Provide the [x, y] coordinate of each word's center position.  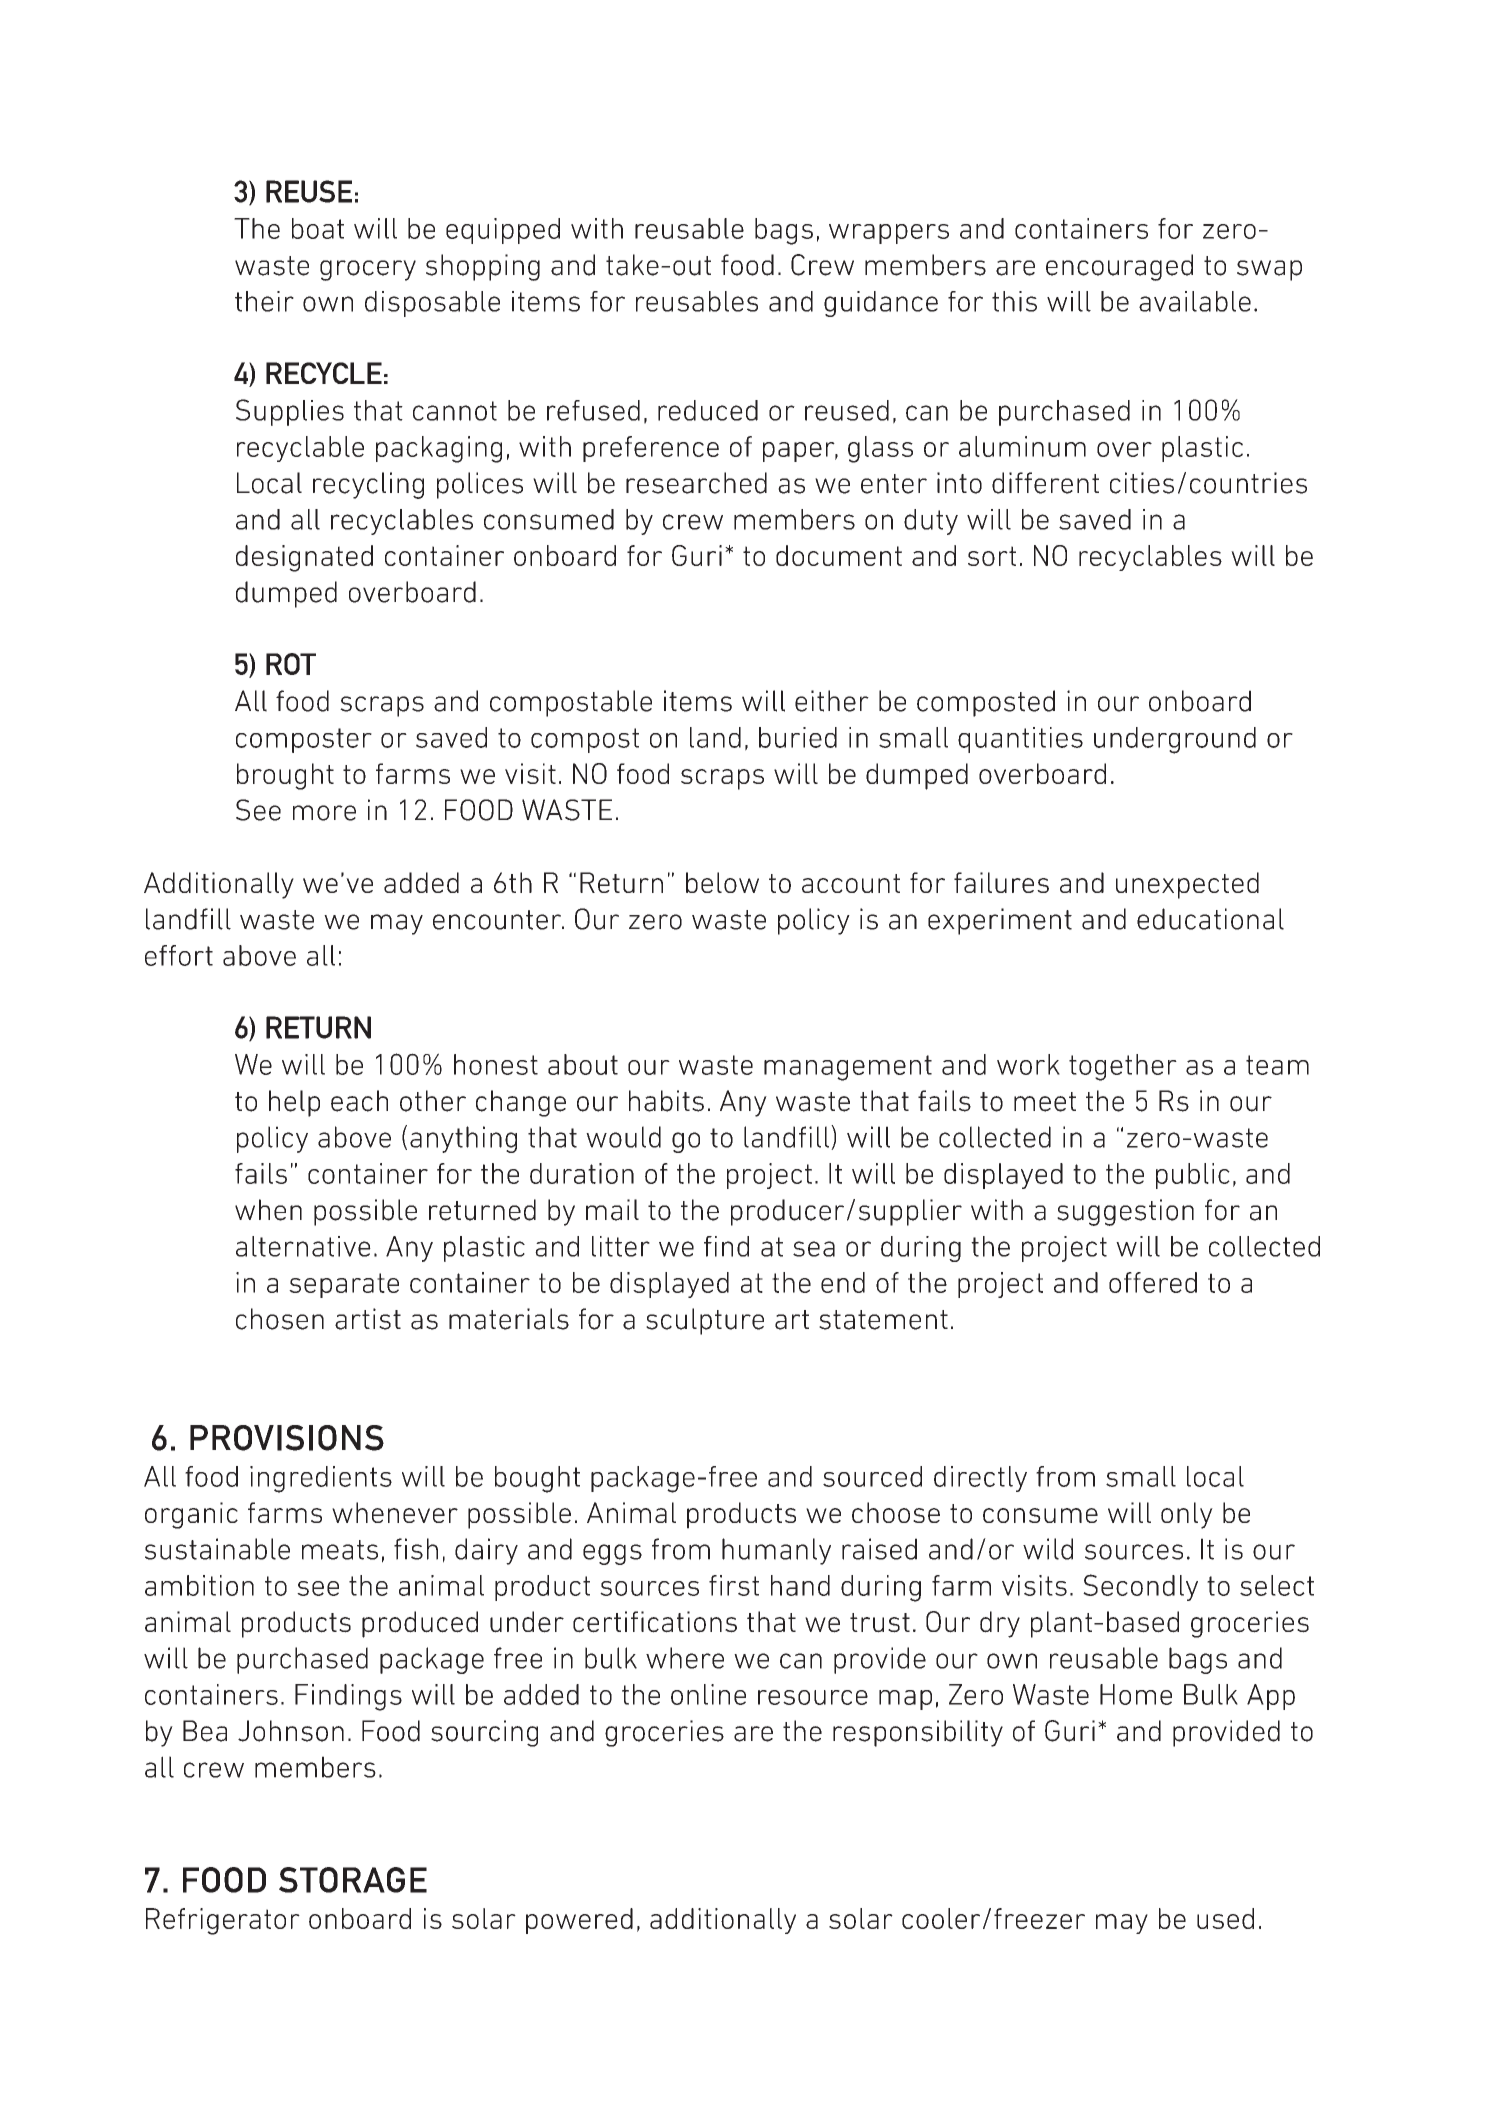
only [1187, 1515]
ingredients [321, 1479]
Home [1136, 1694]
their [264, 301]
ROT [291, 664]
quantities [1020, 740]
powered [579, 1921]
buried [798, 737]
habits [666, 1101]
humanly [776, 1551]
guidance [881, 304]
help [294, 1103]
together [1123, 1067]
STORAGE [353, 1880]
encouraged [1119, 267]
